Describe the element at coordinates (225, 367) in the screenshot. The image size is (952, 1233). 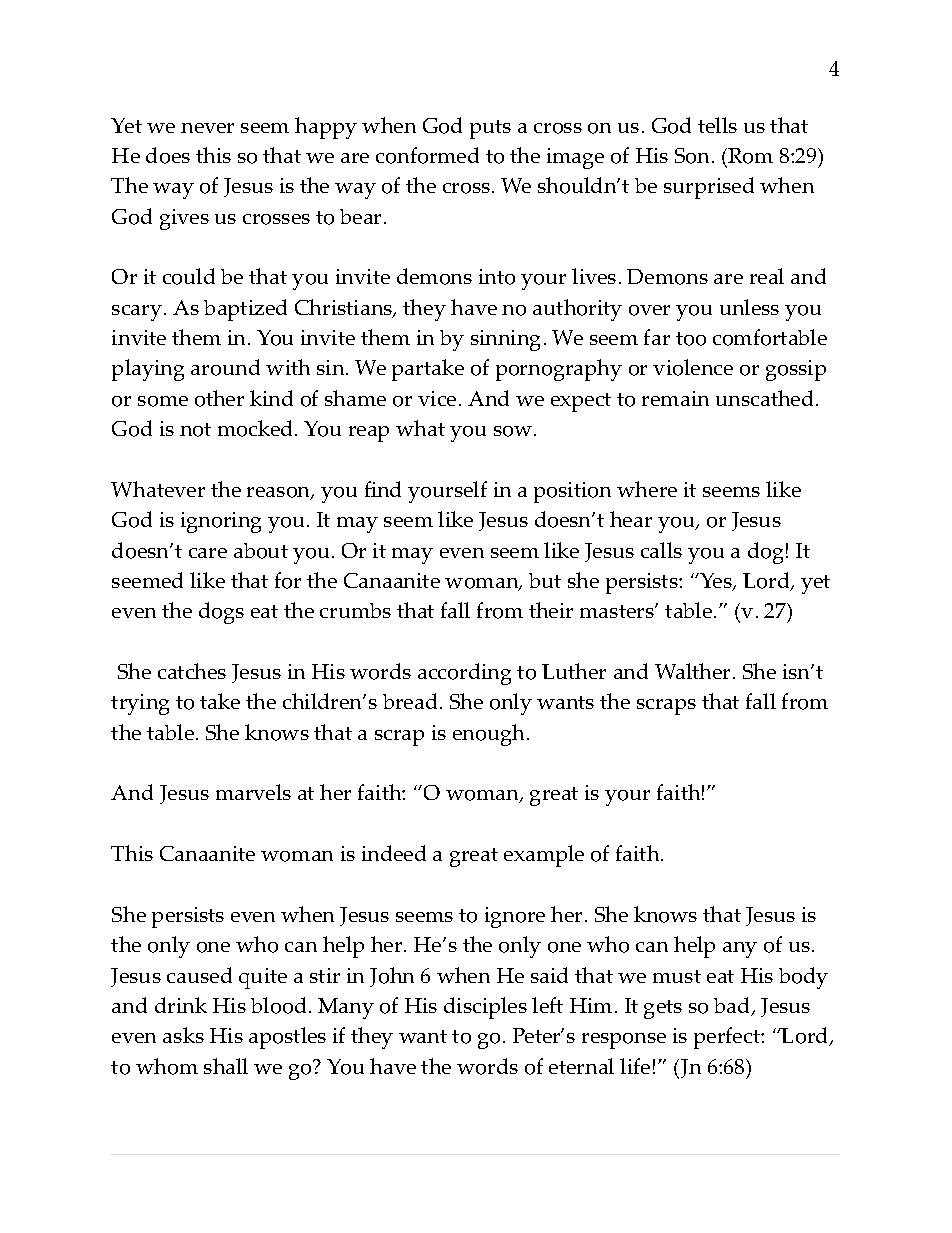
I see `around` at that location.
